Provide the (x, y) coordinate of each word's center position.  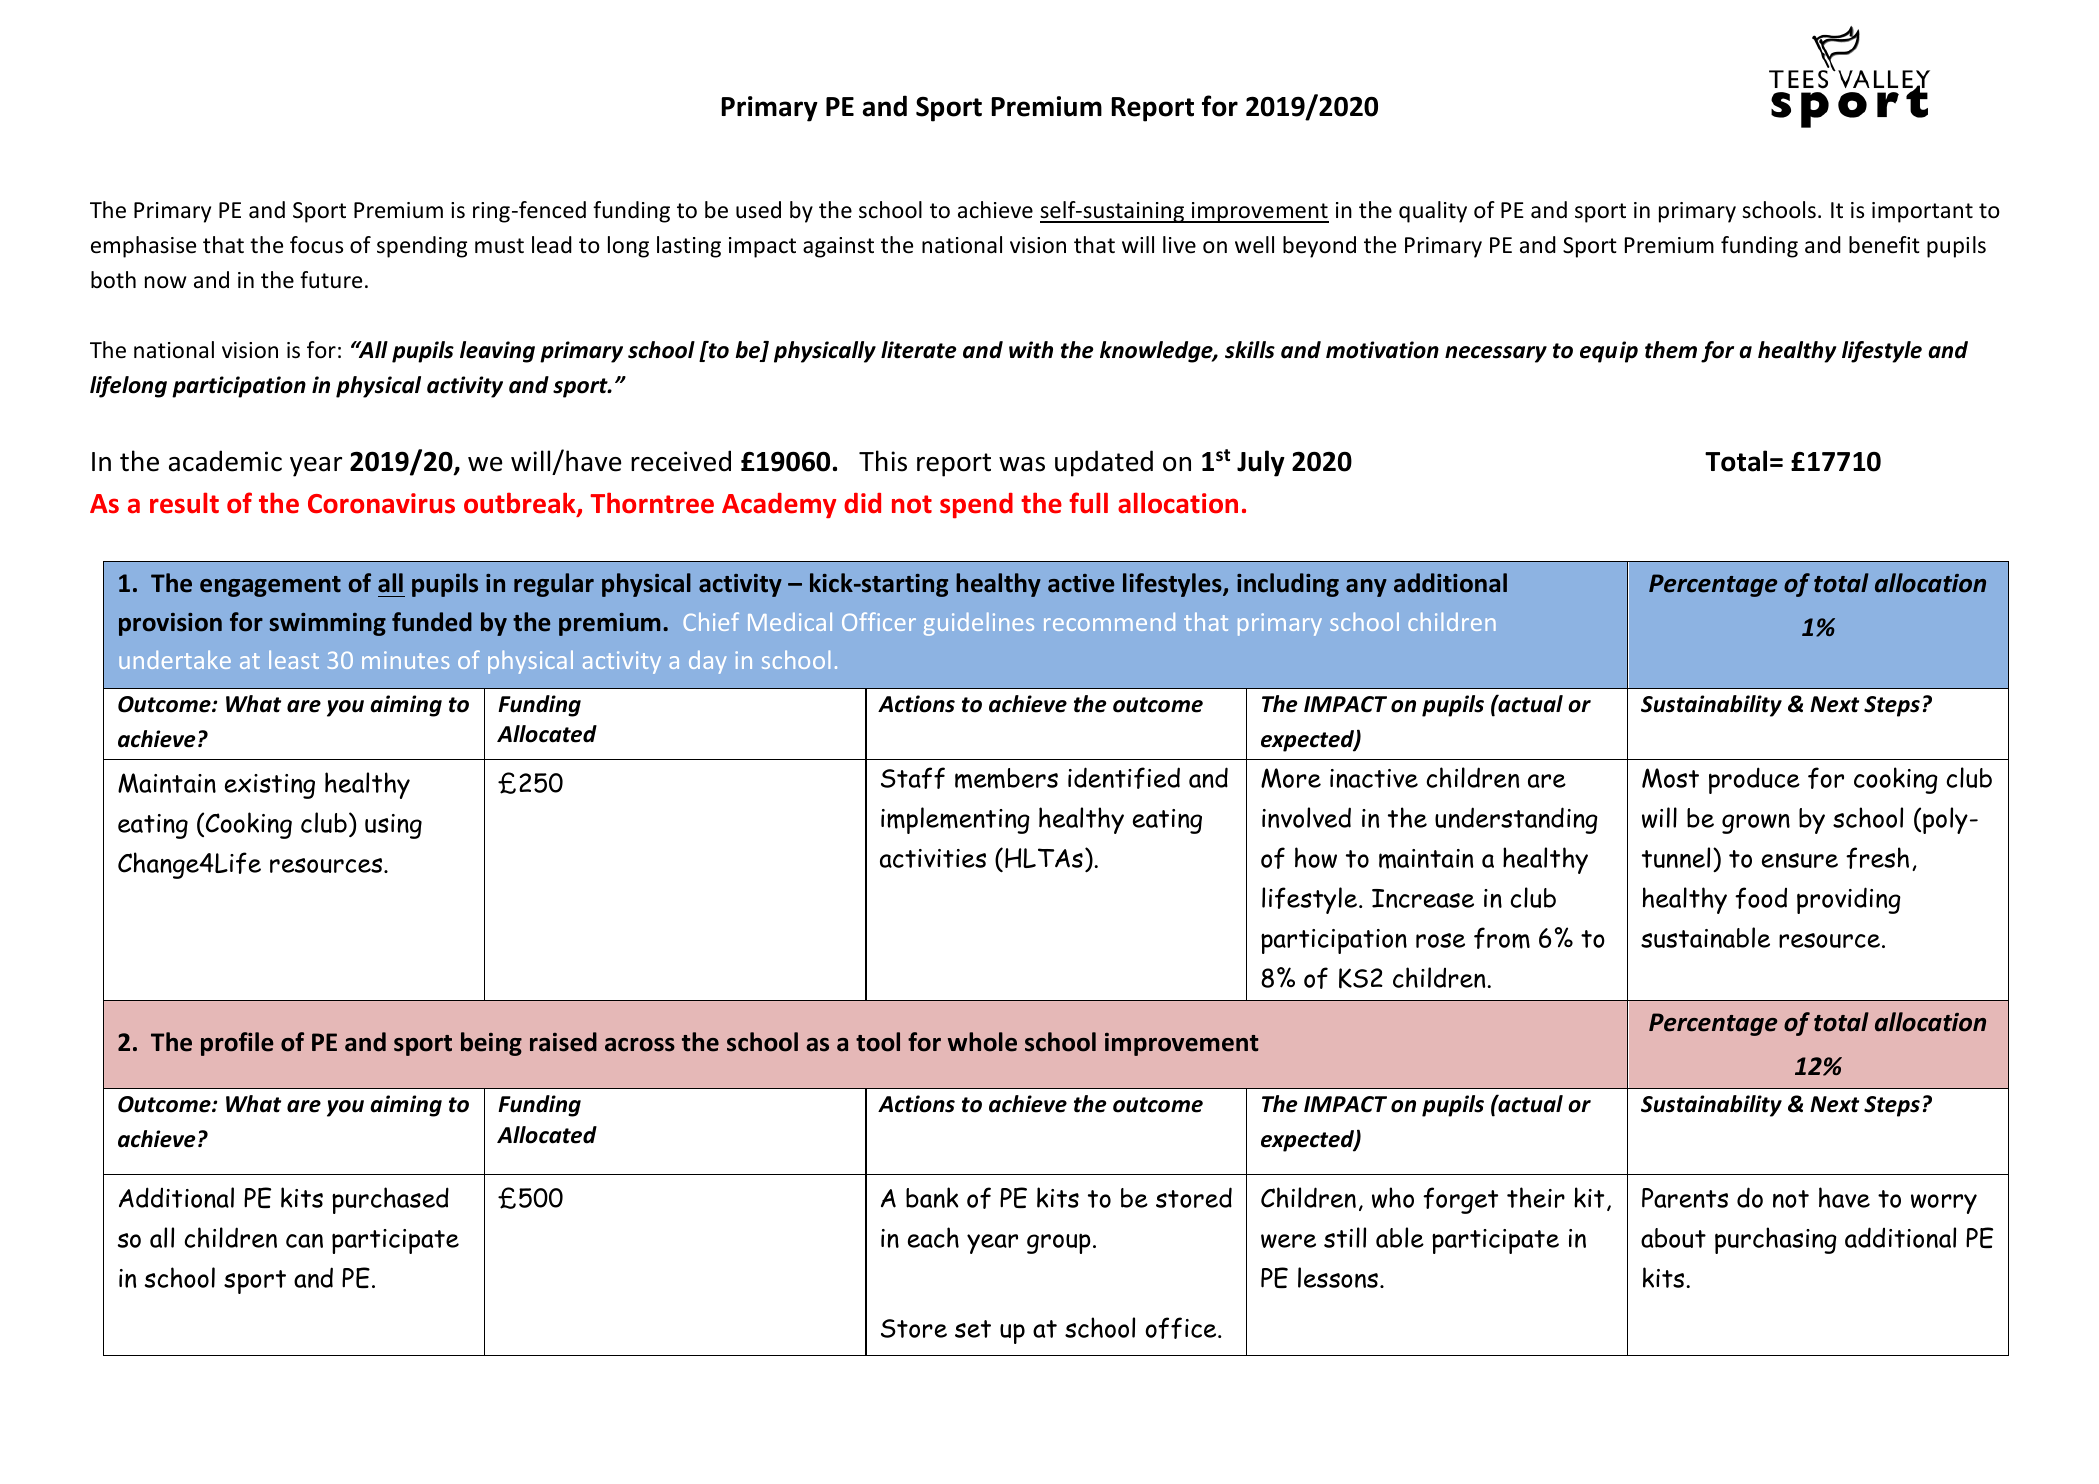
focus (316, 245)
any (1366, 588)
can (304, 1241)
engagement (270, 586)
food (1761, 898)
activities (933, 858)
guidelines (979, 624)
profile (237, 1044)
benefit (1884, 245)
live (1179, 245)
